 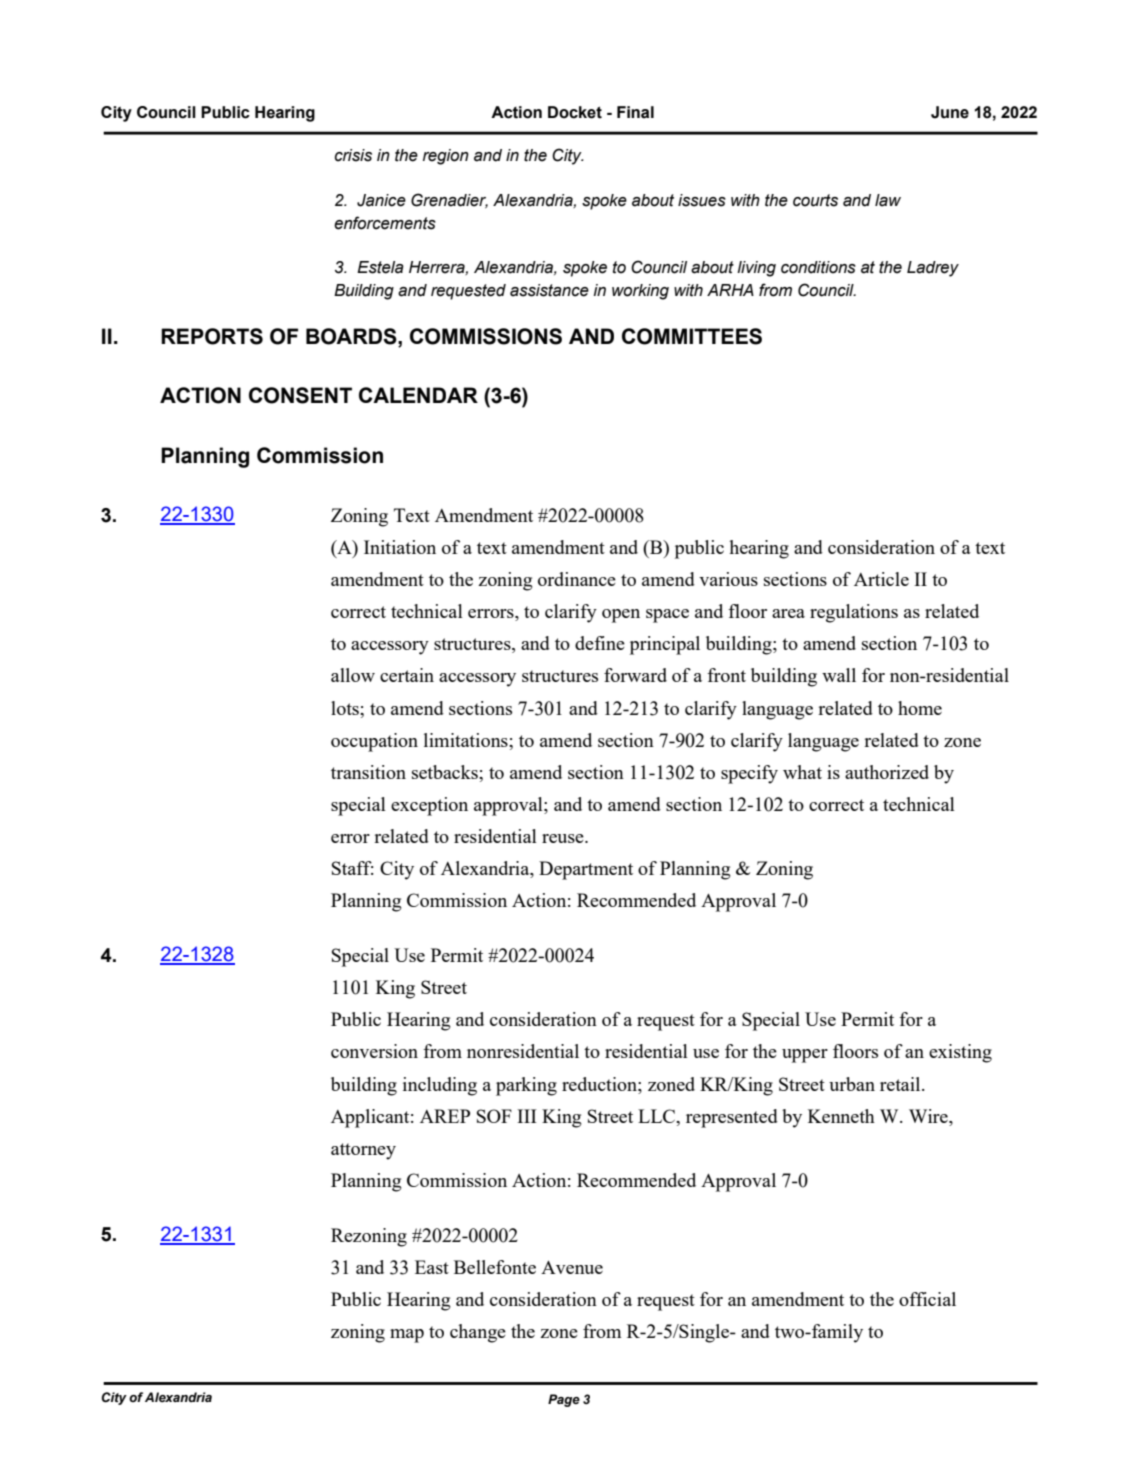 I want to click on Docket, so click(x=575, y=112).
